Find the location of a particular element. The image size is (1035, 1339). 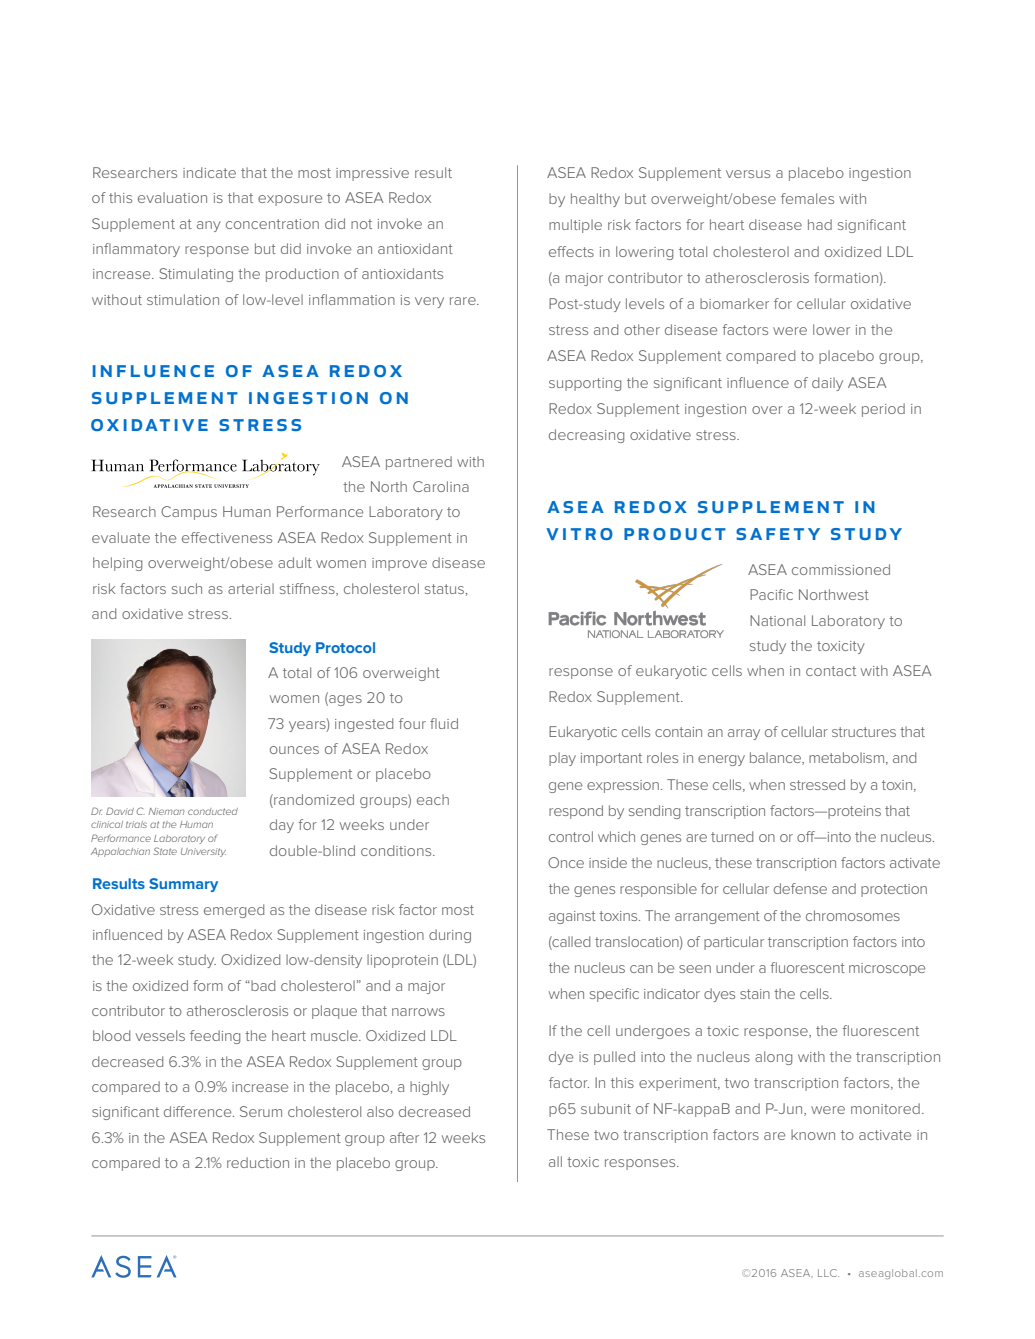

ounces is located at coordinates (294, 750).
